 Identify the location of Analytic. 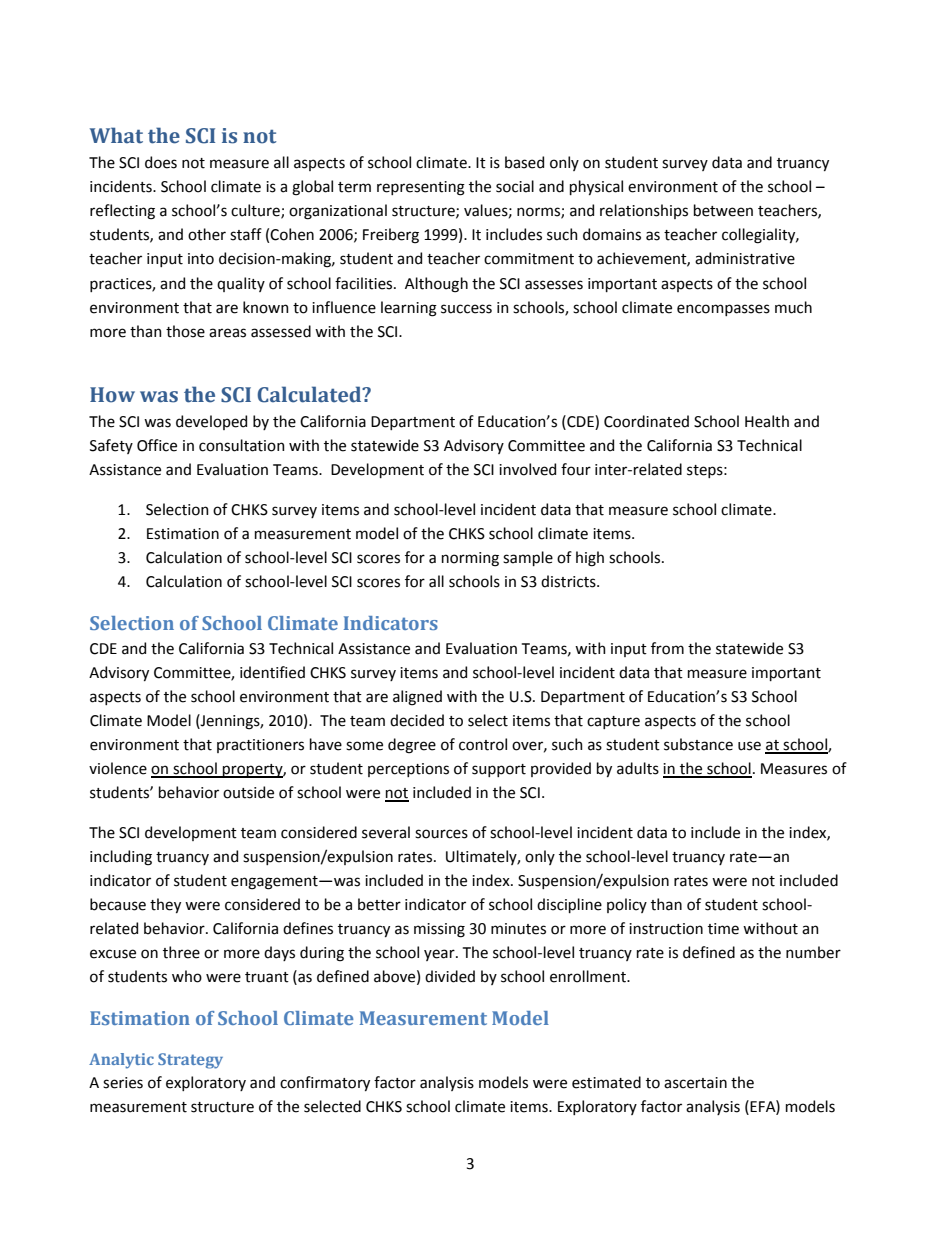
(121, 1061).
